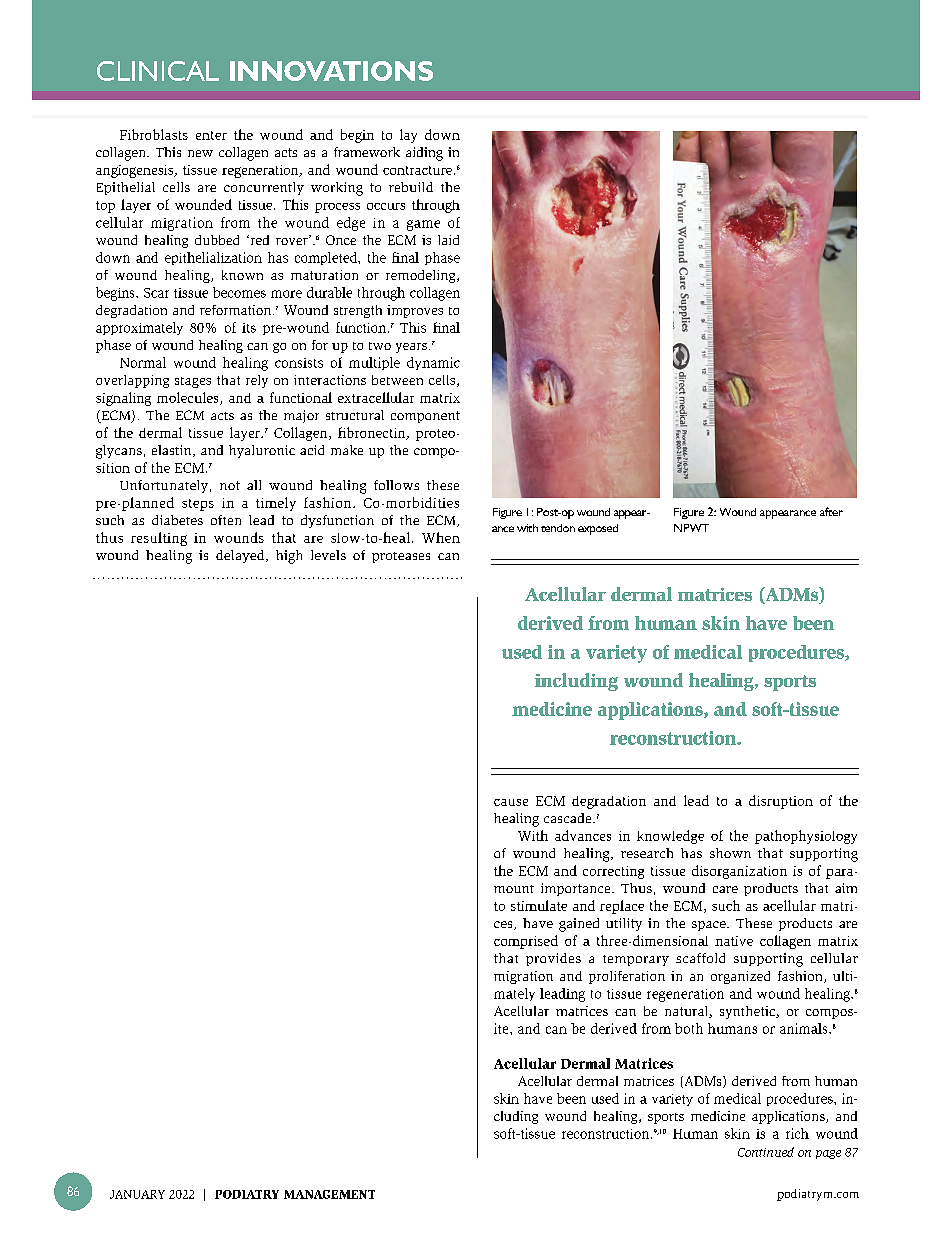 Image resolution: width=952 pixels, height=1233 pixels. Describe the element at coordinates (511, 802) in the screenshot. I see `cause` at that location.
